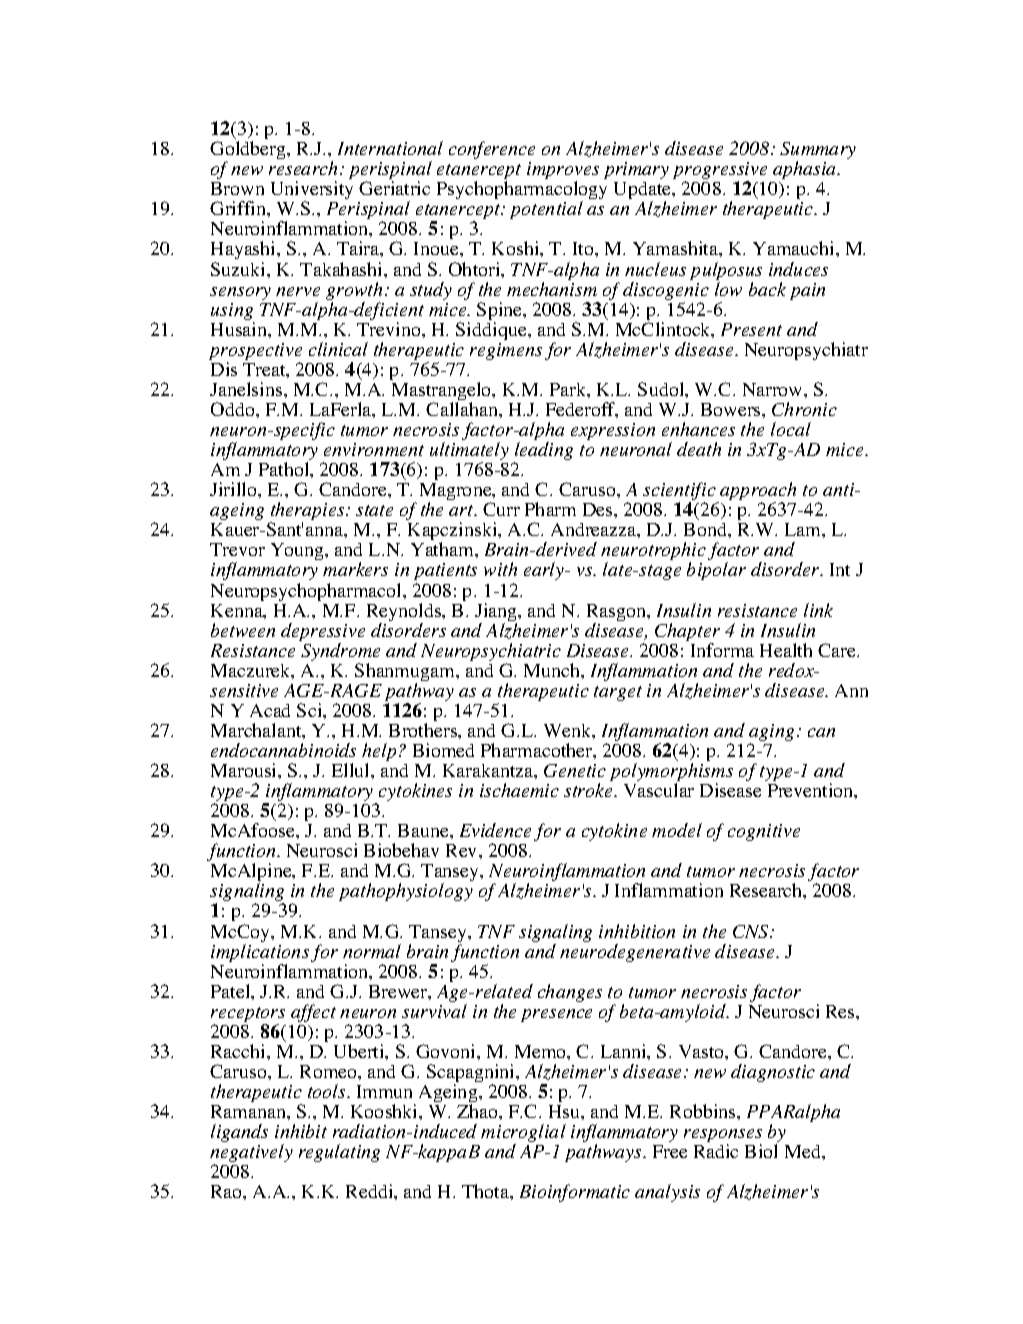 Image resolution: width=1023 pixels, height=1324 pixels. I want to click on approach, so click(758, 492).
